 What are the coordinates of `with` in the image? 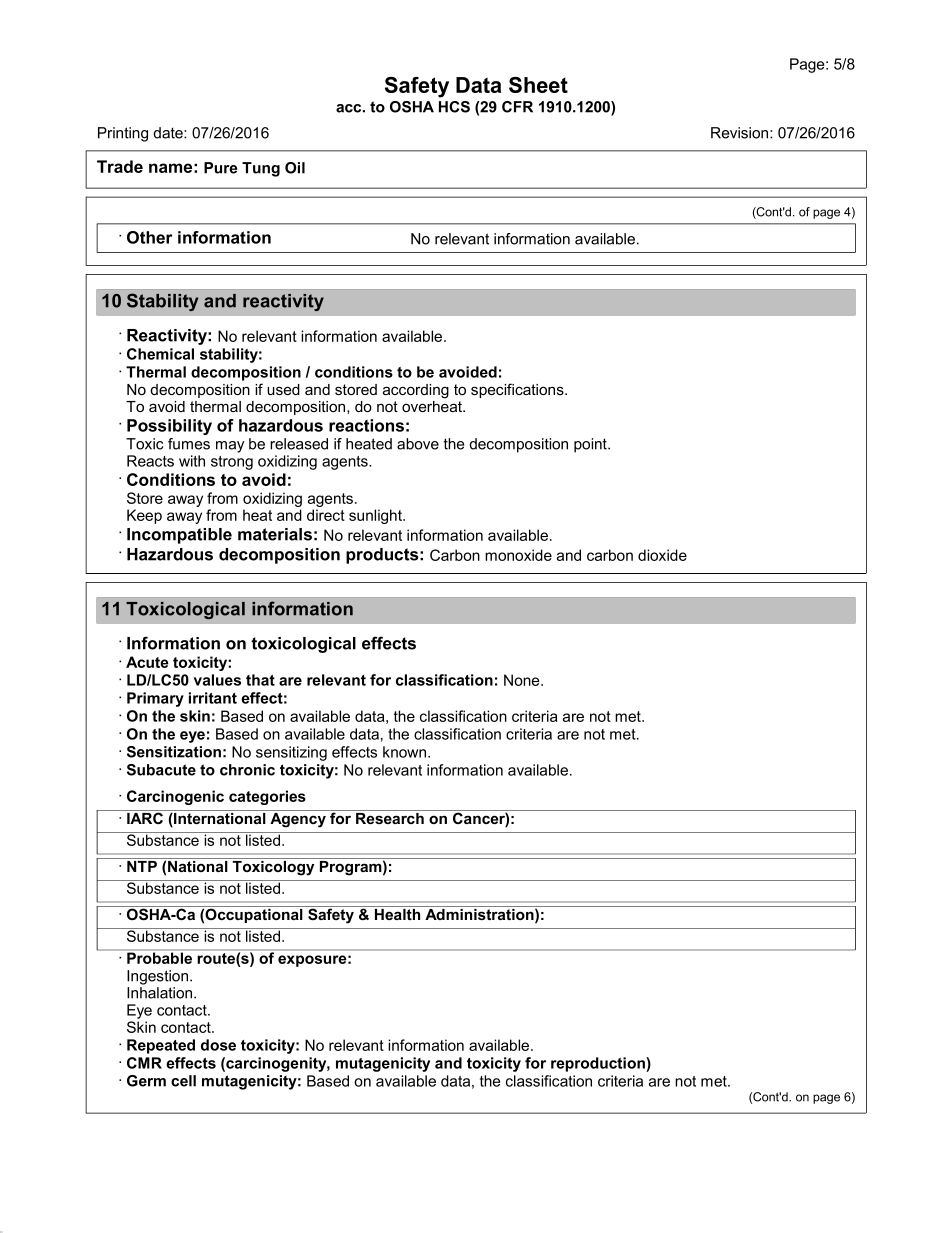 It's located at (192, 461).
